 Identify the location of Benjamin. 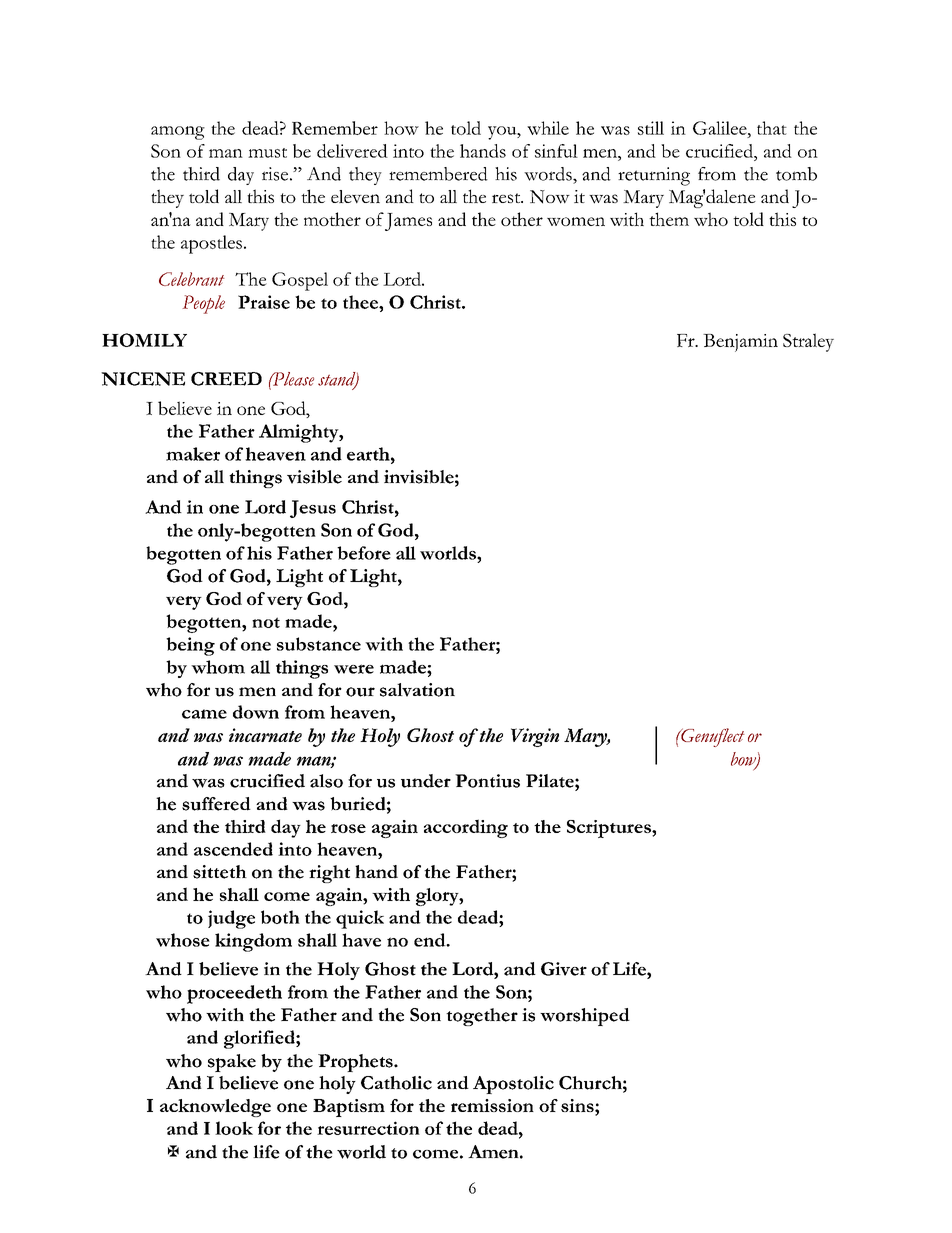
(740, 343).
